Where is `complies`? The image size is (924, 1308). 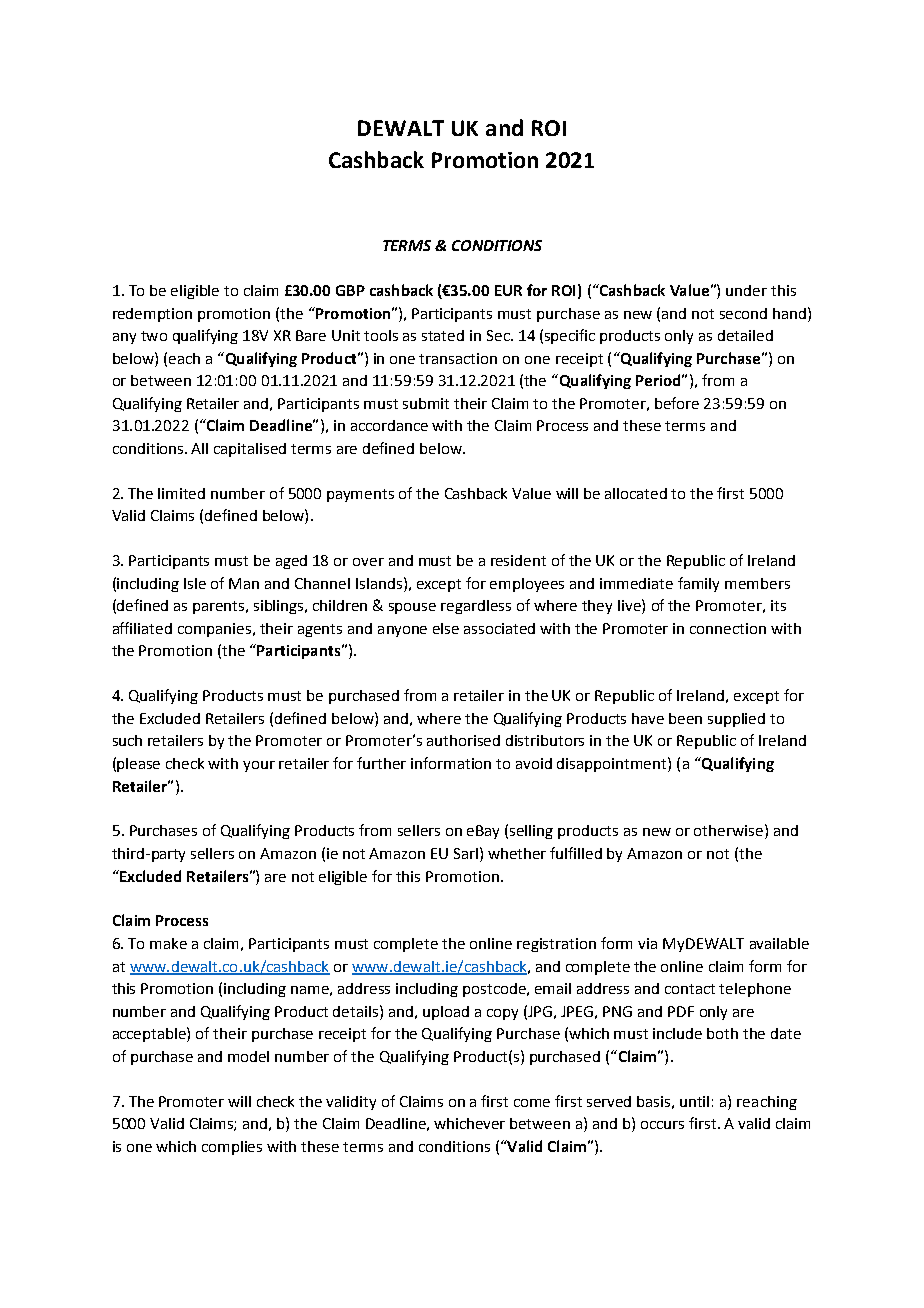
complies is located at coordinates (232, 1148).
